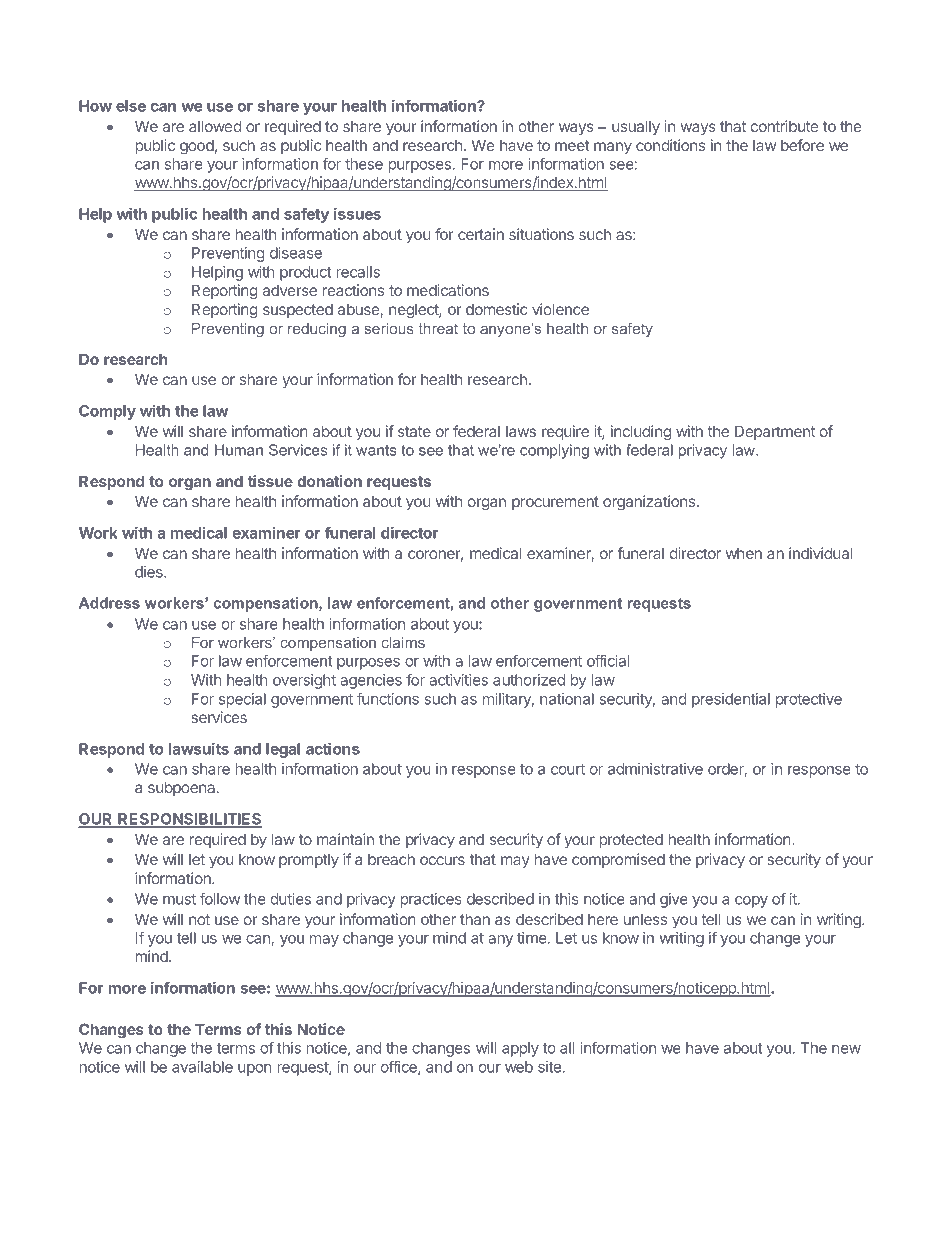 Image resolution: width=952 pixels, height=1233 pixels. I want to click on meet, so click(572, 145).
